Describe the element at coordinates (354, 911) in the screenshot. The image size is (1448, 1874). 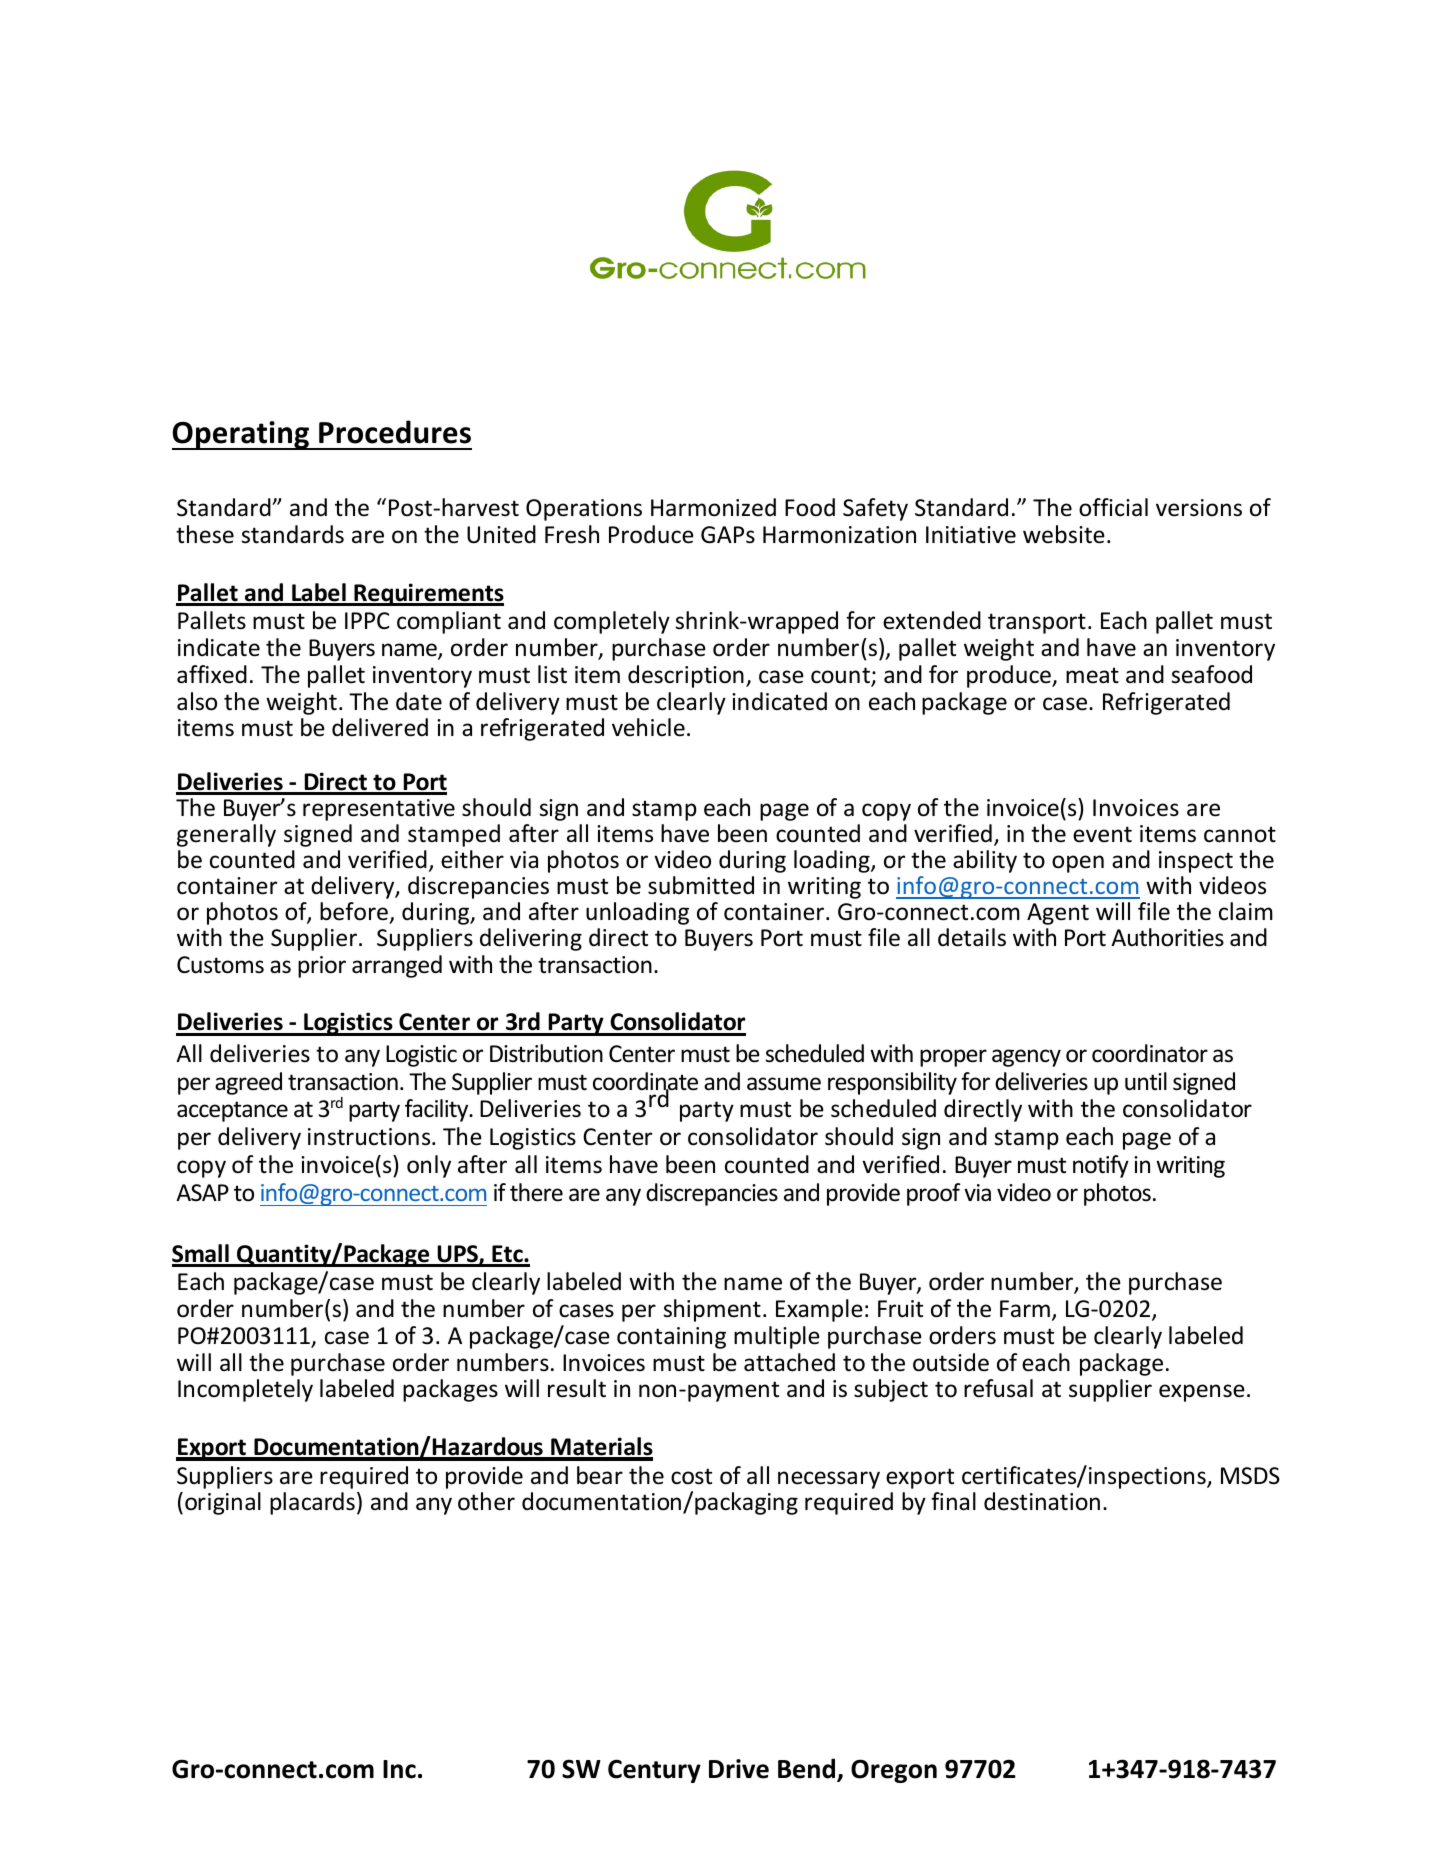
I see `before` at that location.
